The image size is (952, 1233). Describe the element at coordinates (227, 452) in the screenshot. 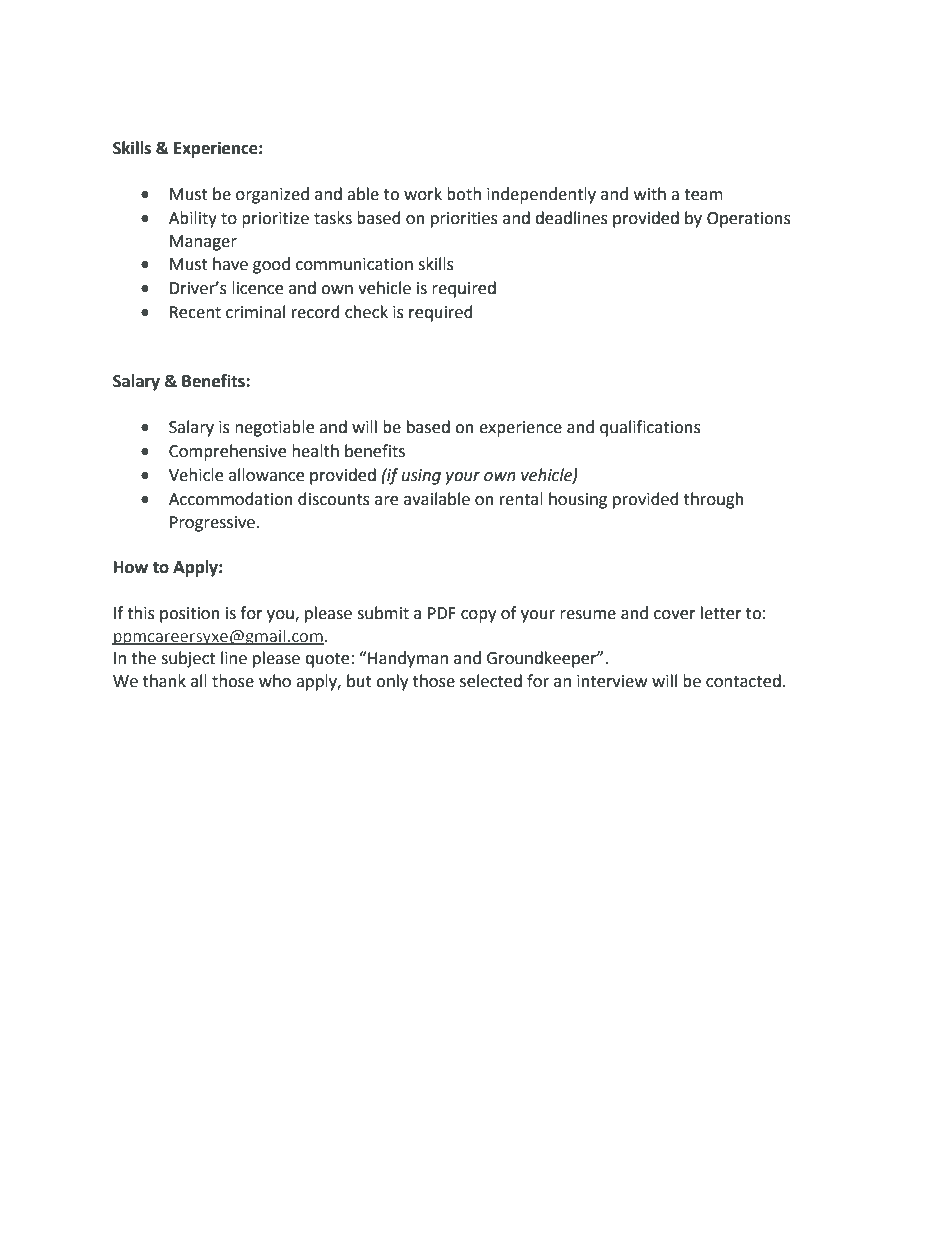

I see `Comprehensive` at that location.
